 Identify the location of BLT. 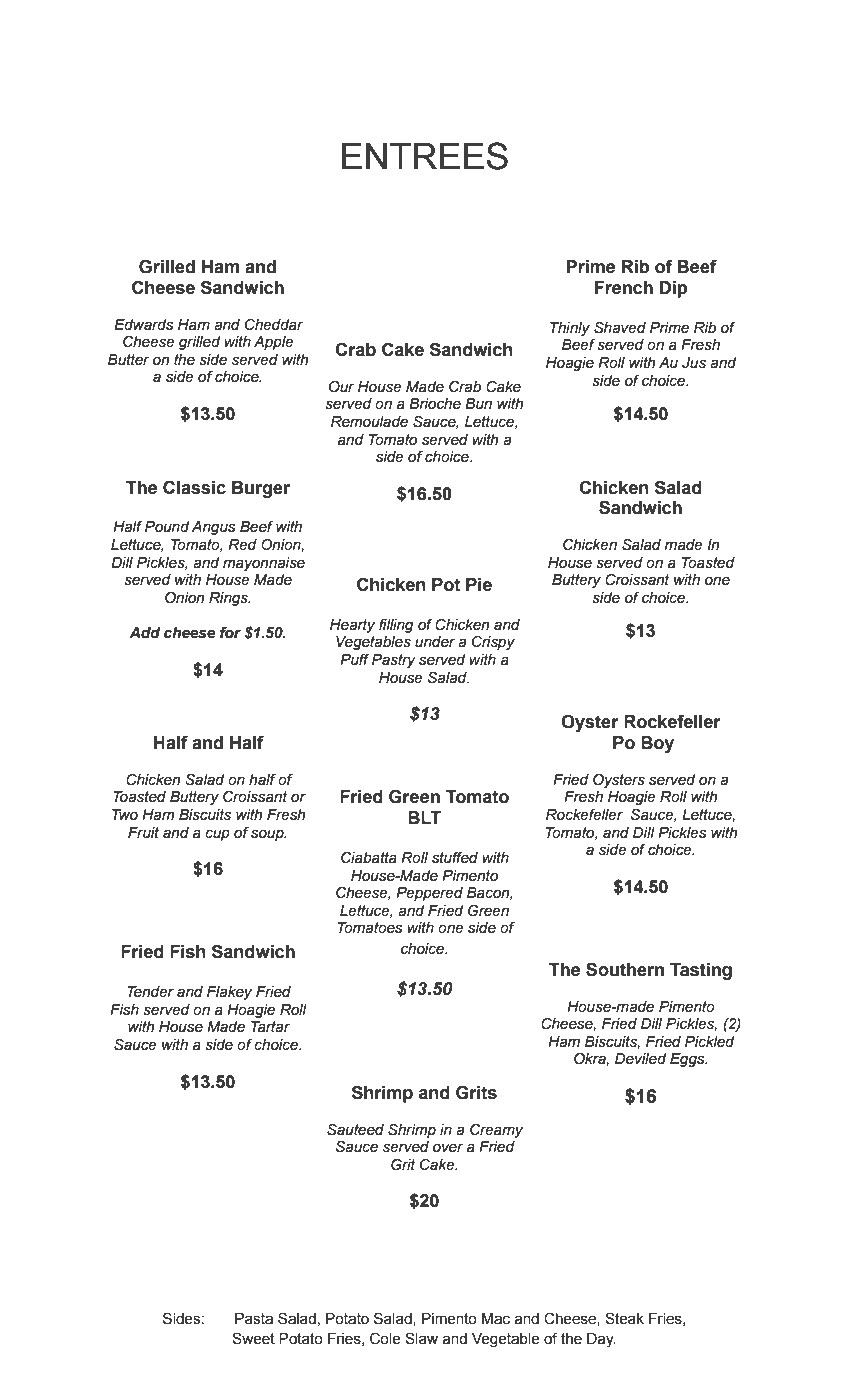
(424, 817).
